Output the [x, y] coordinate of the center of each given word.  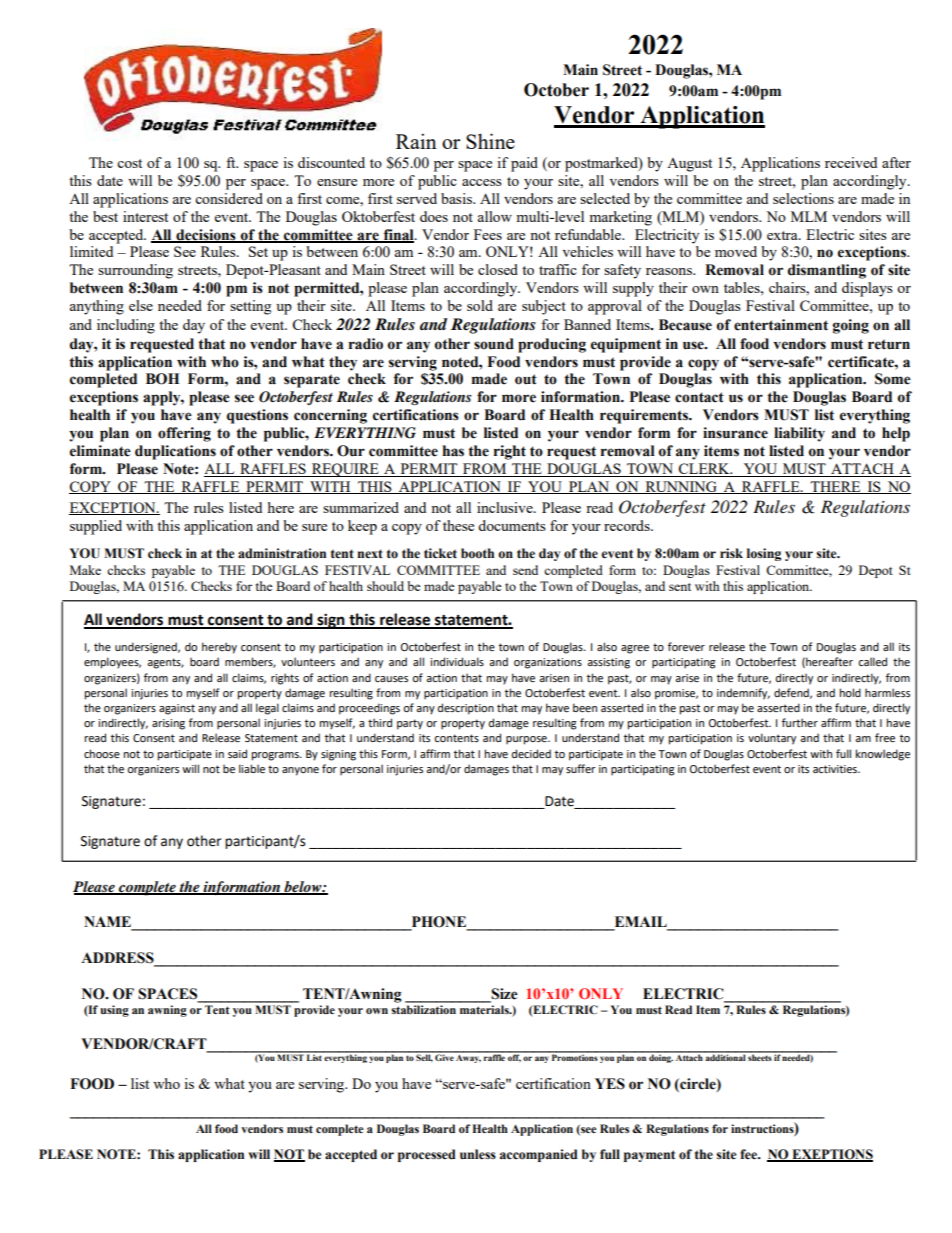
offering [184, 434]
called [872, 661]
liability [799, 434]
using [114, 1011]
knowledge [882, 755]
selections [803, 198]
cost [129, 163]
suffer [580, 768]
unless [478, 1154]
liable [252, 768]
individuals [457, 661]
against [177, 709]
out [526, 379]
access [482, 182]
